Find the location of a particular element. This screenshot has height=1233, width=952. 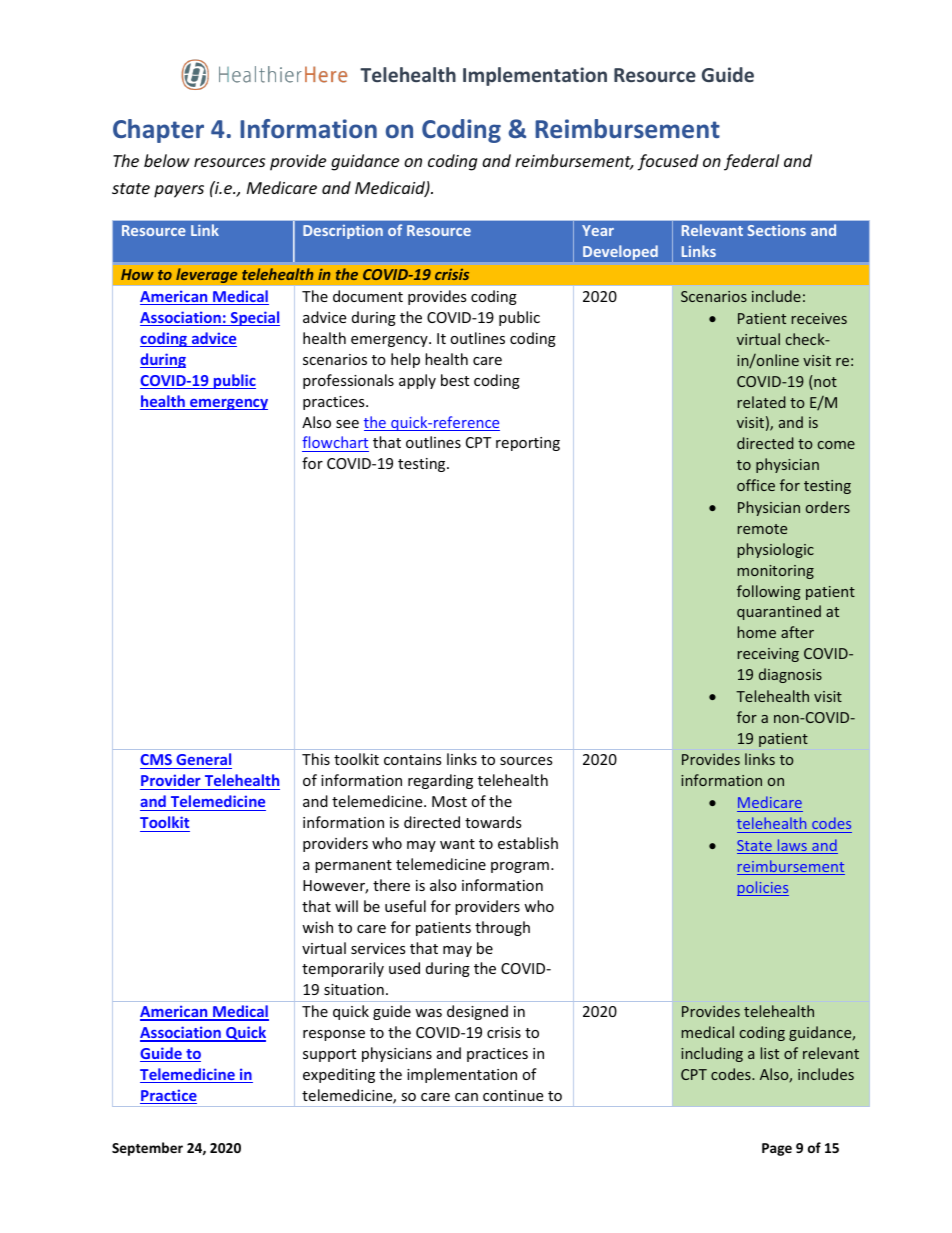

contains is located at coordinates (413, 759).
